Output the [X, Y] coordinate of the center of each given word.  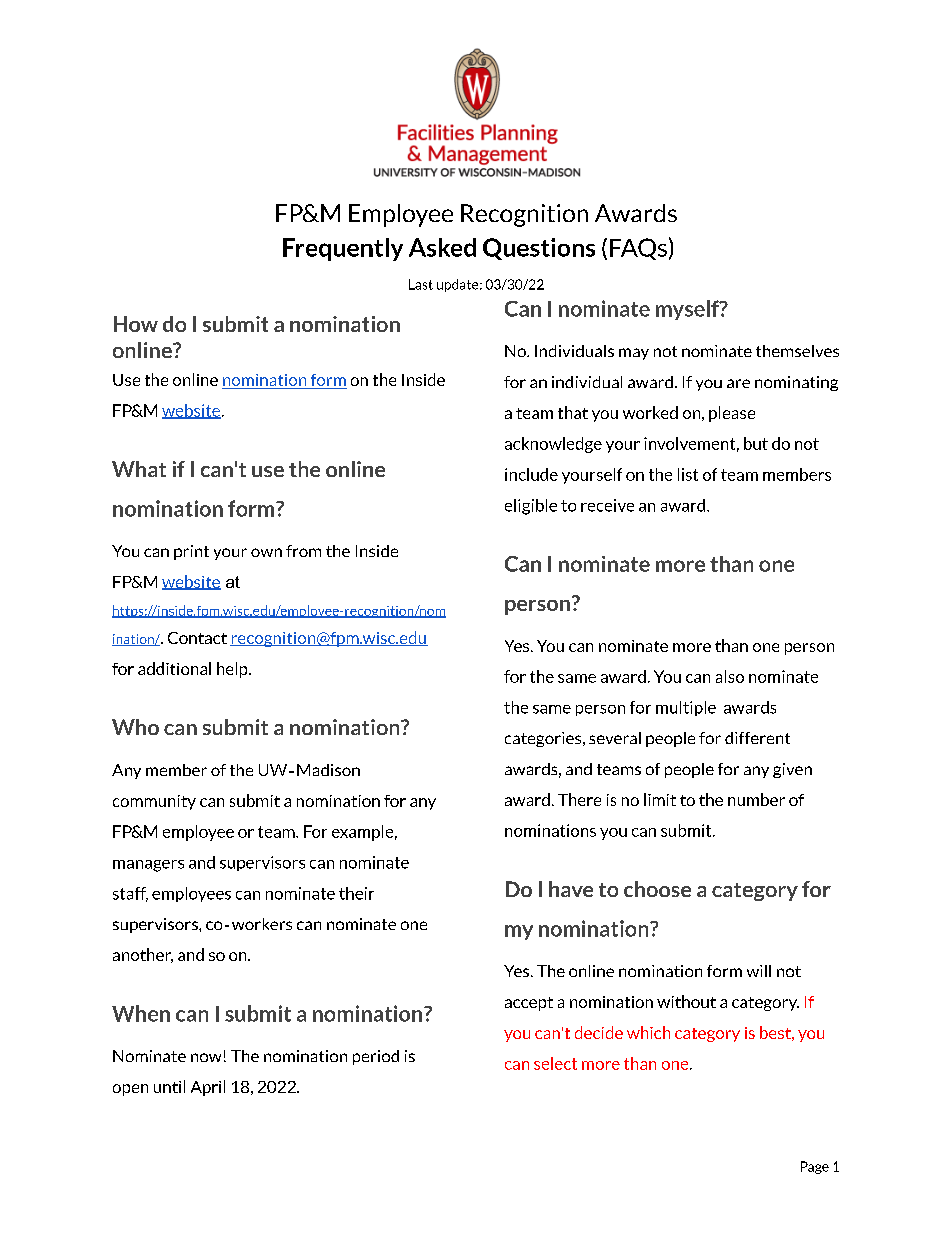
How [136, 324]
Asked [442, 247]
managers [148, 866]
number [756, 799]
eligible [531, 507]
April [208, 1088]
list [688, 474]
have [571, 889]
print [191, 552]
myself [688, 310]
